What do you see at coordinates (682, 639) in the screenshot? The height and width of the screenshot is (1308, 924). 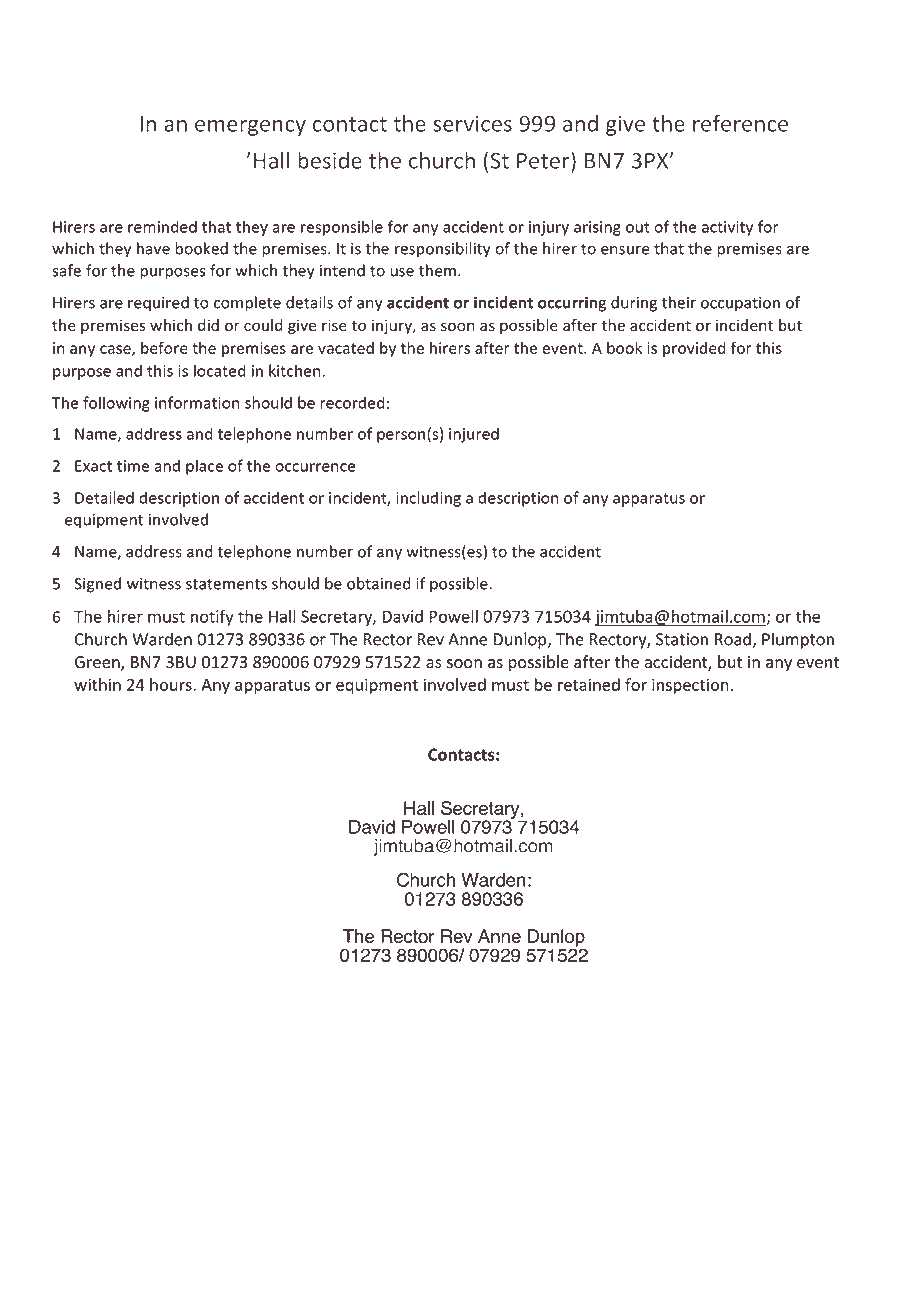 I see `Station` at bounding box center [682, 639].
